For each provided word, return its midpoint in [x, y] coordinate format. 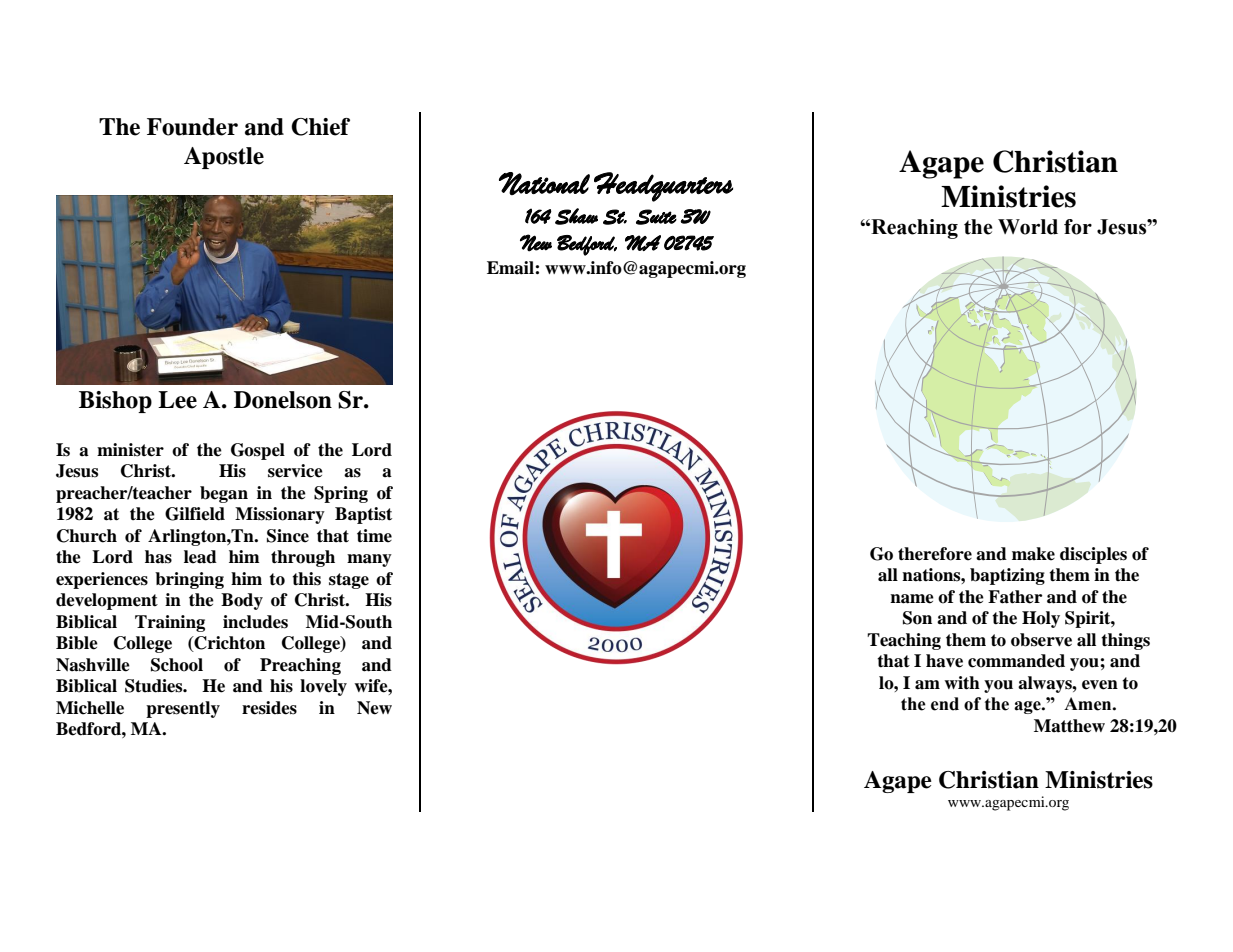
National [544, 183]
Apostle [224, 158]
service [295, 471]
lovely [323, 687]
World [1028, 227]
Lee [177, 400]
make [1033, 554]
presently [183, 709]
